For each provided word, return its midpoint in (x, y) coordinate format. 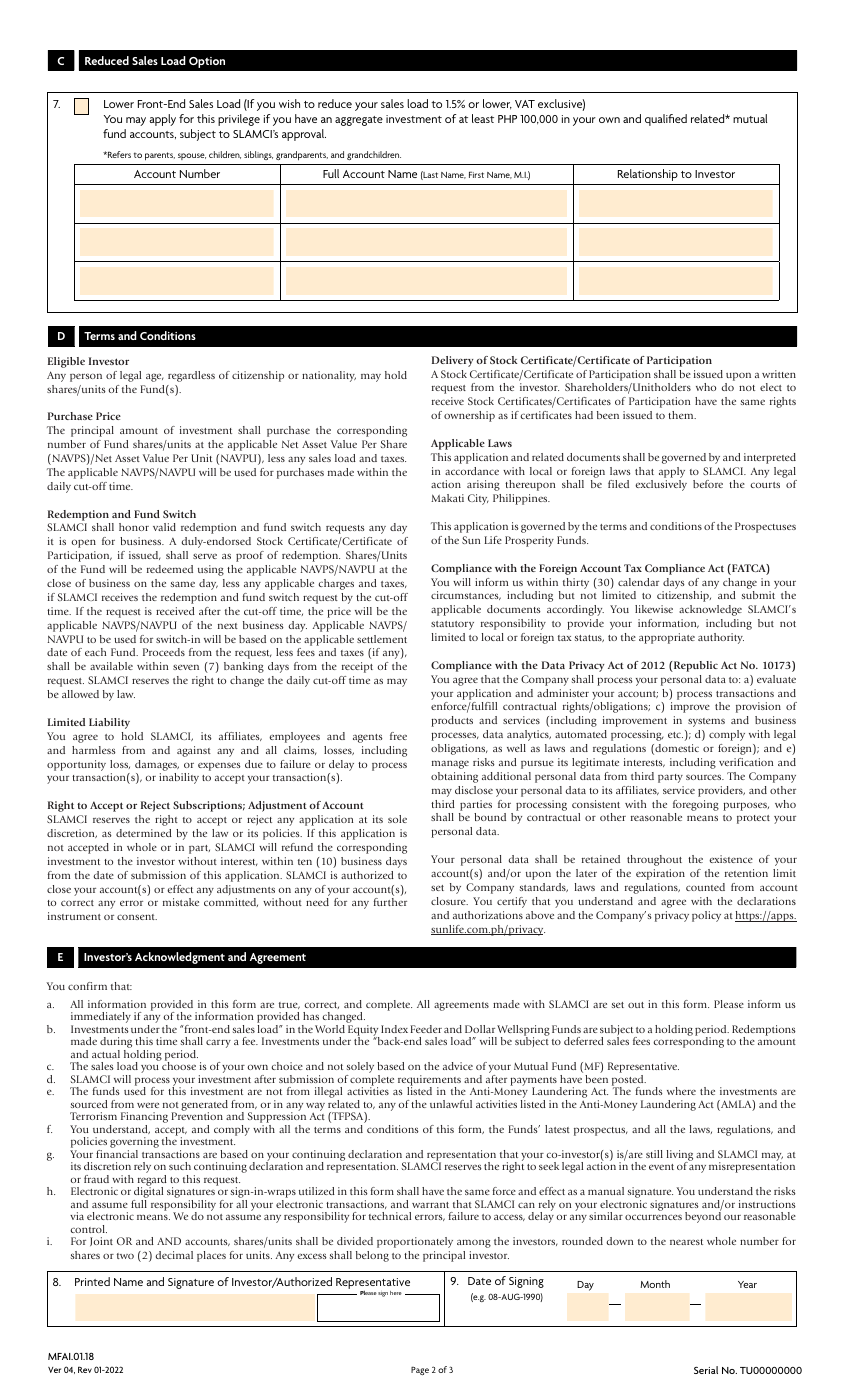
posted (629, 1081)
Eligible (66, 362)
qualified (666, 120)
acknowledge (710, 610)
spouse (192, 156)
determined (144, 833)
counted (705, 887)
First (476, 174)
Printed (92, 1281)
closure (449, 901)
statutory (452, 625)
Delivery (452, 361)
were (148, 1105)
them (682, 415)
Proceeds (164, 652)
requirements (429, 1081)
